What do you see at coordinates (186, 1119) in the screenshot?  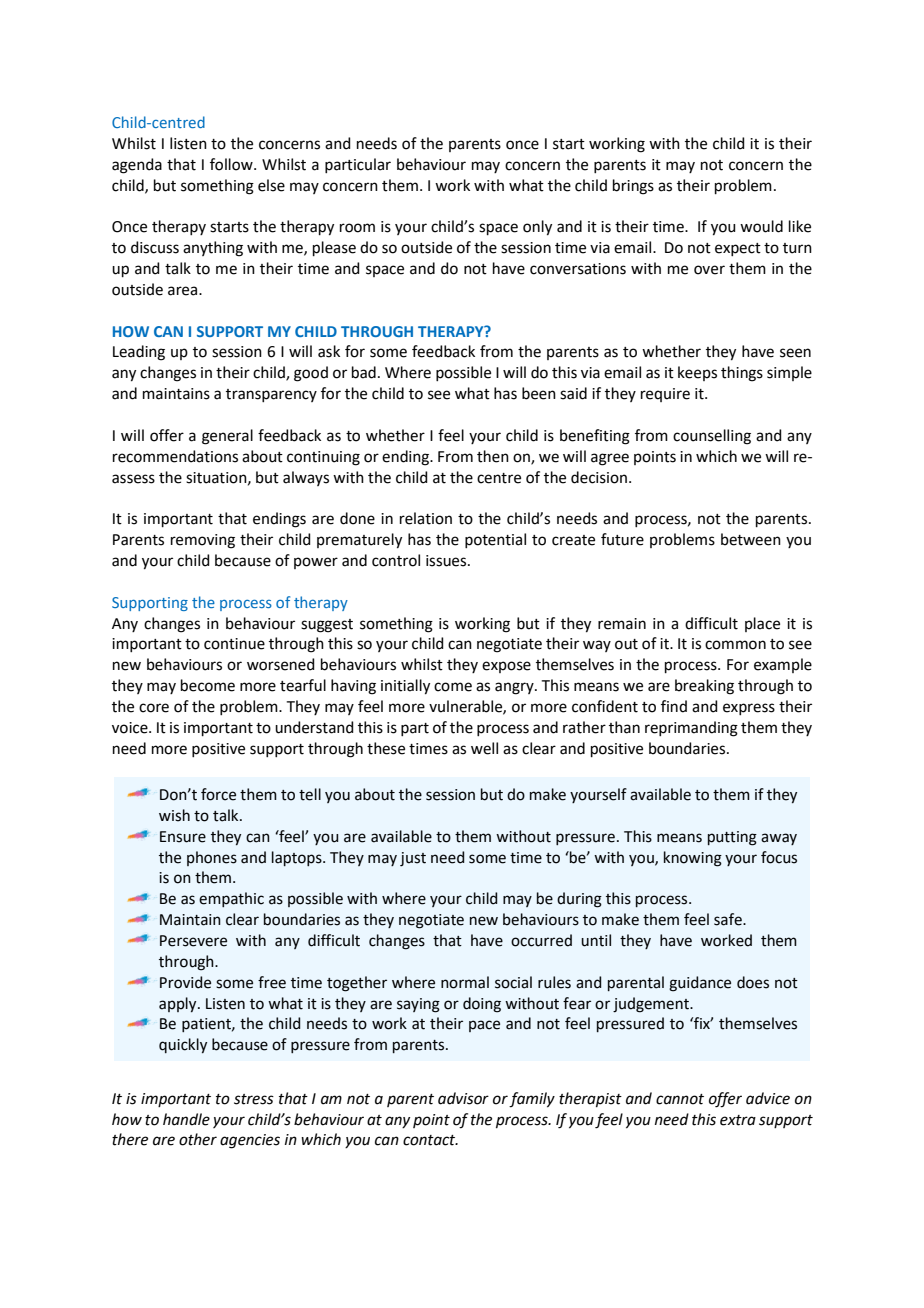 I see `handle` at bounding box center [186, 1119].
